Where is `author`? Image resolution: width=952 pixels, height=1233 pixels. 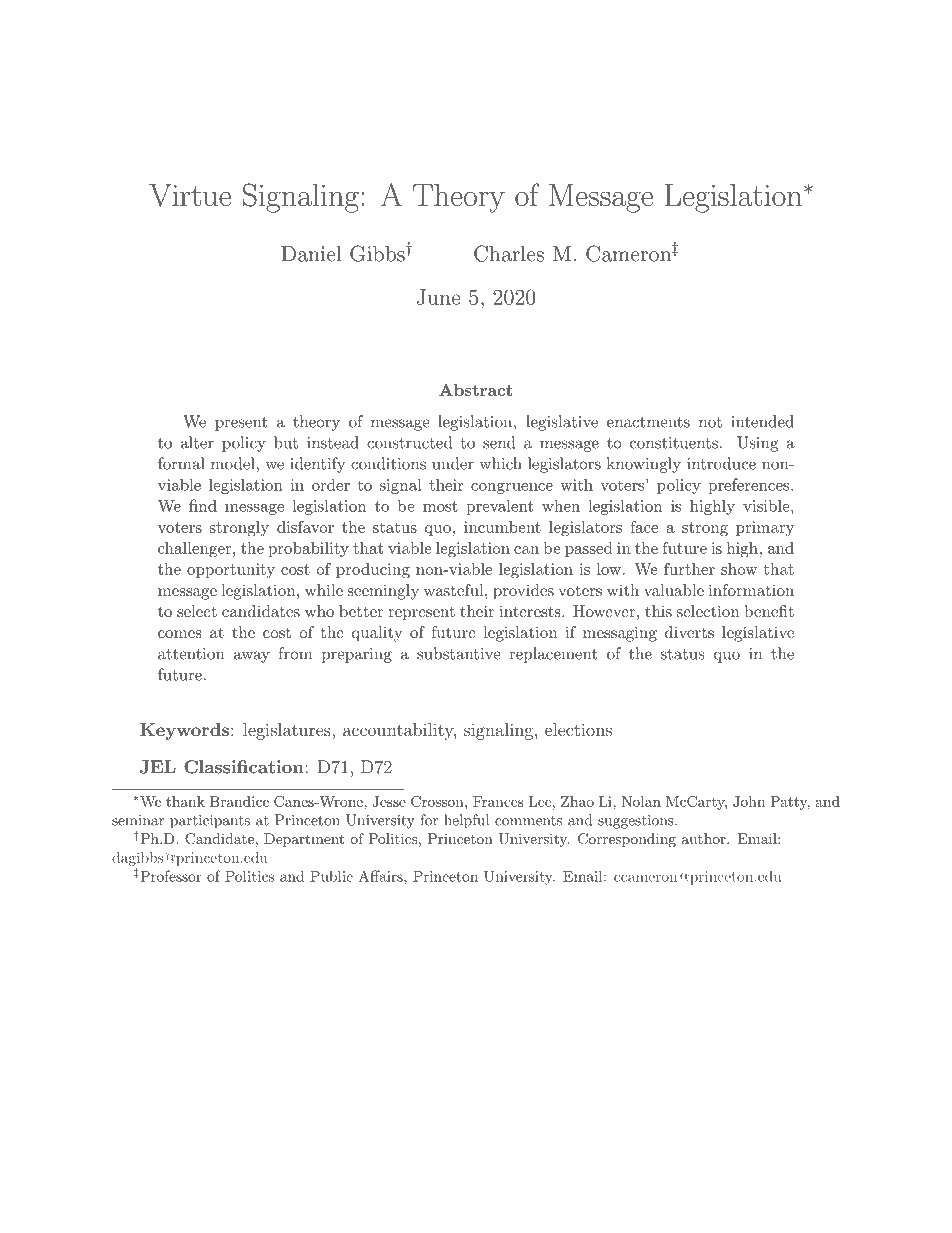
author is located at coordinates (704, 838).
